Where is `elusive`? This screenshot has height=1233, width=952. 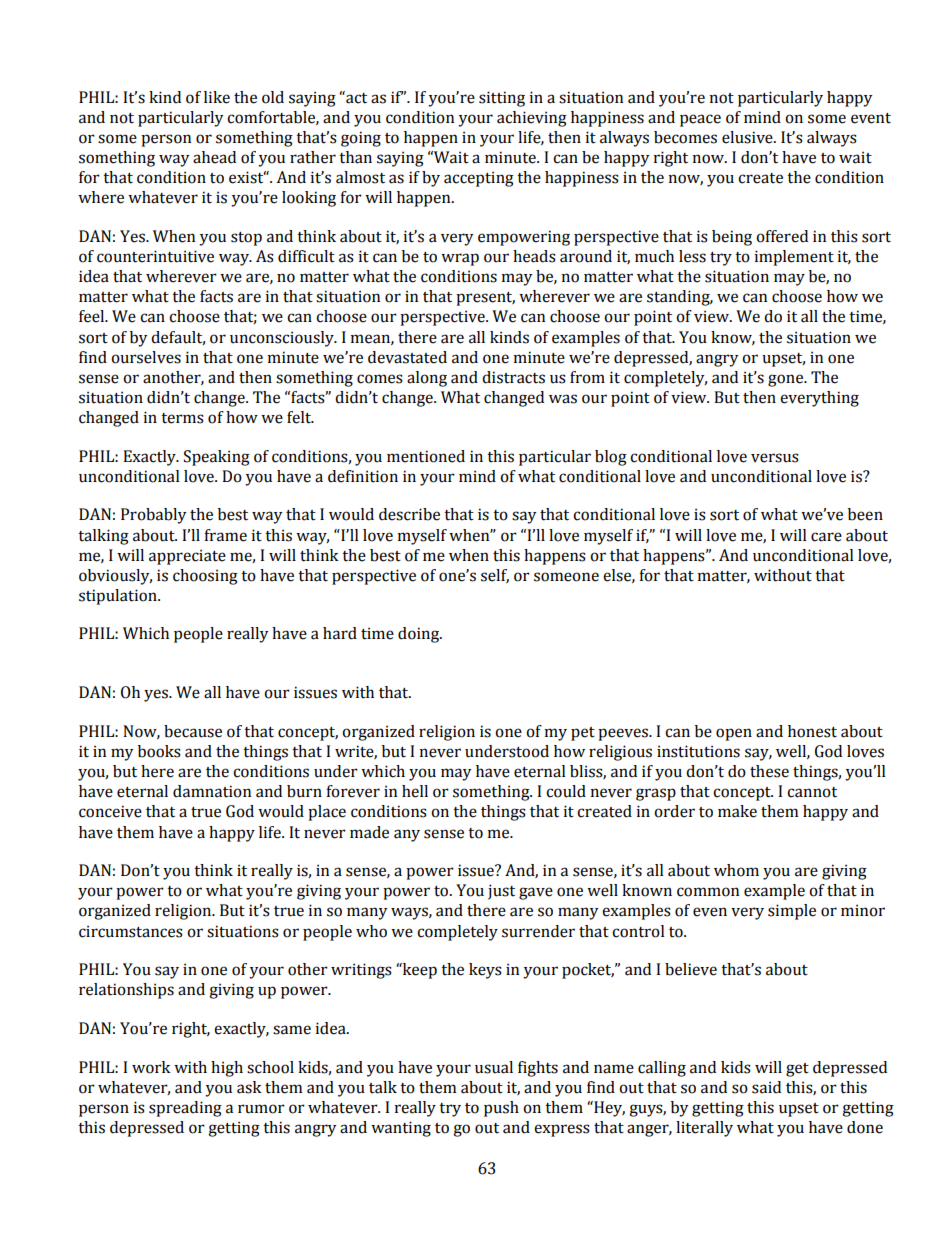
elusive is located at coordinates (748, 137).
